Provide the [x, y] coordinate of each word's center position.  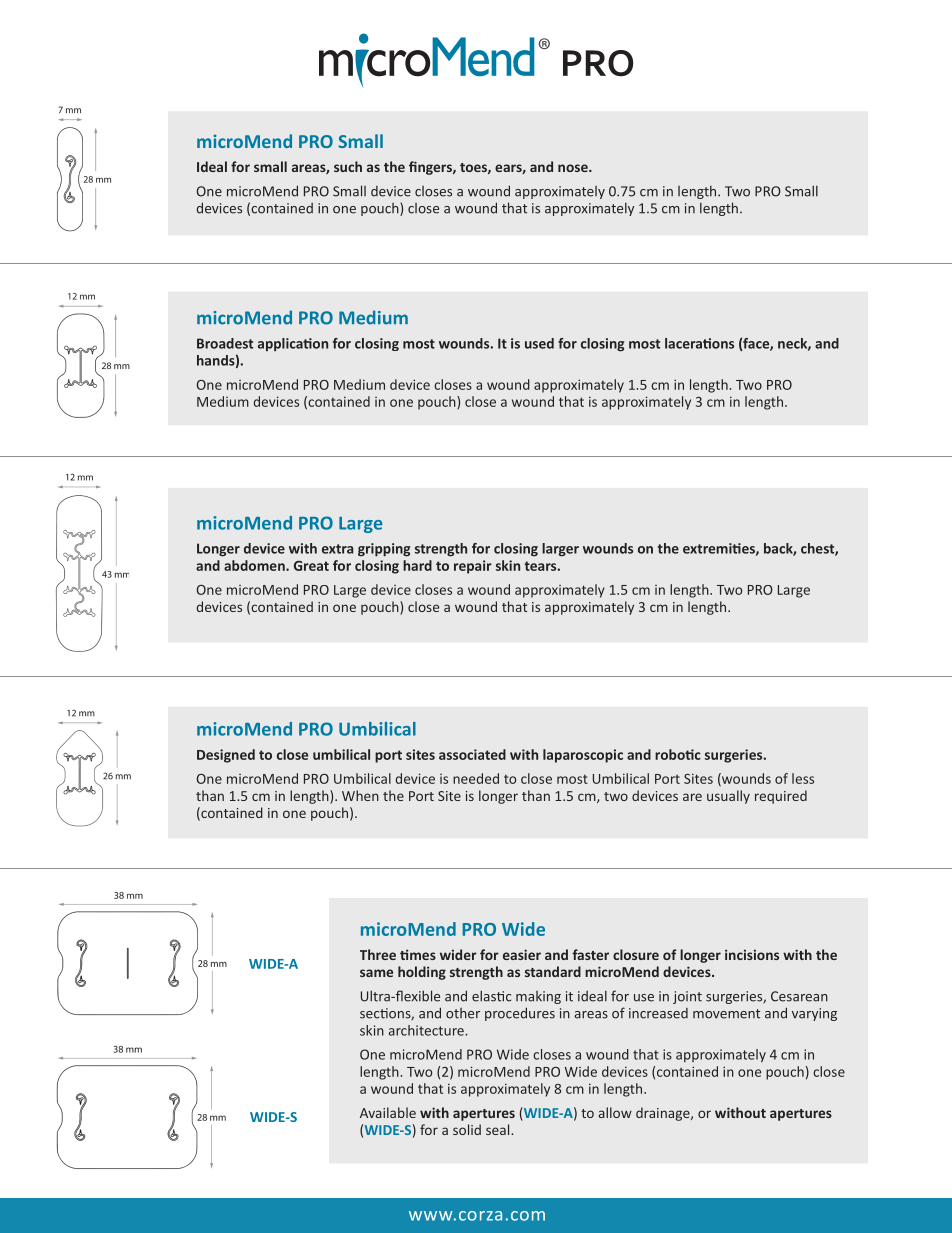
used [539, 343]
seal [499, 1129]
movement [726, 1014]
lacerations [699, 343]
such [348, 166]
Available [388, 1112]
